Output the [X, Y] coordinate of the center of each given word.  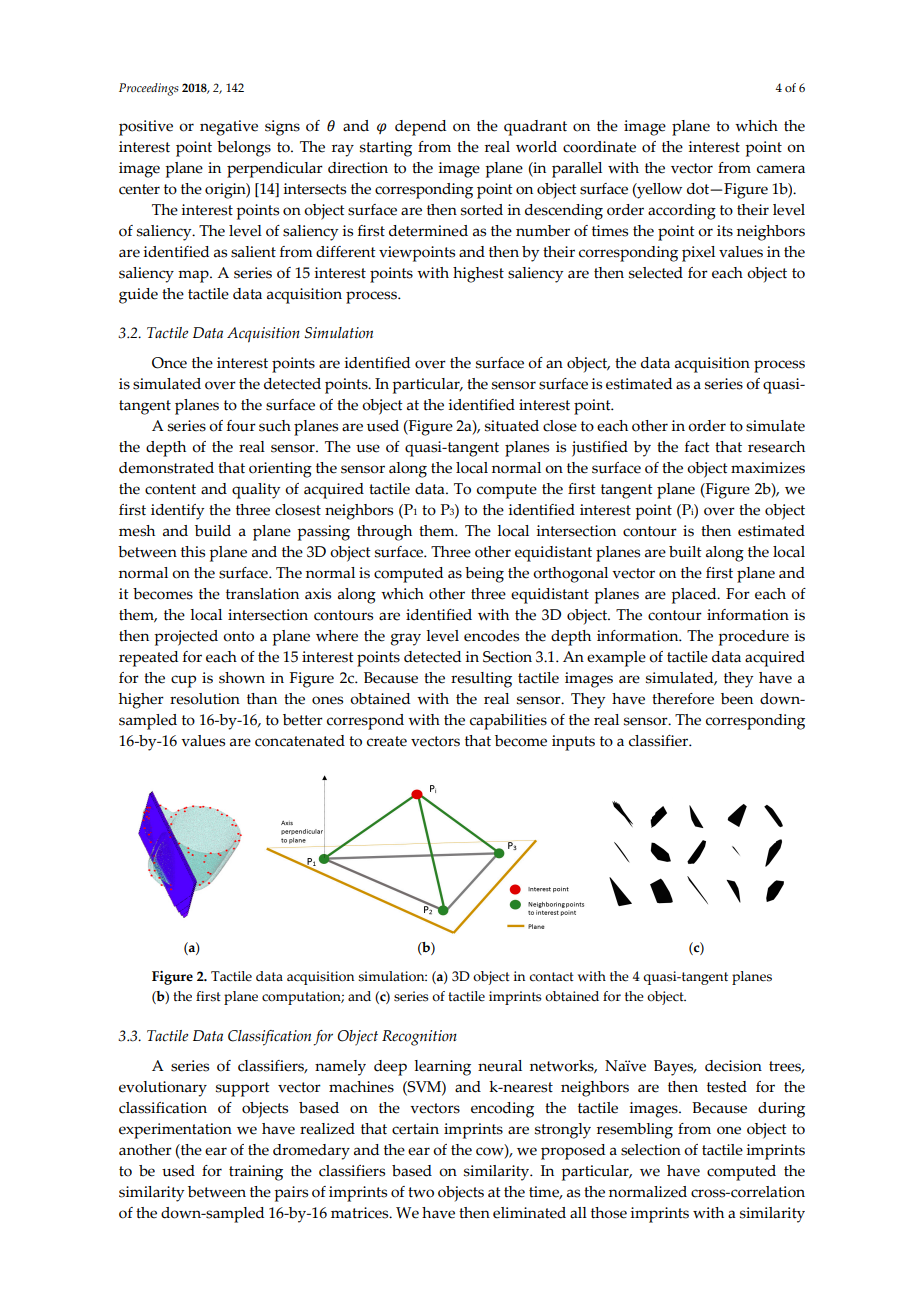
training [256, 1173]
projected [186, 638]
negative [229, 128]
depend [420, 128]
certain [415, 1129]
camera [781, 169]
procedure [753, 638]
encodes [491, 636]
